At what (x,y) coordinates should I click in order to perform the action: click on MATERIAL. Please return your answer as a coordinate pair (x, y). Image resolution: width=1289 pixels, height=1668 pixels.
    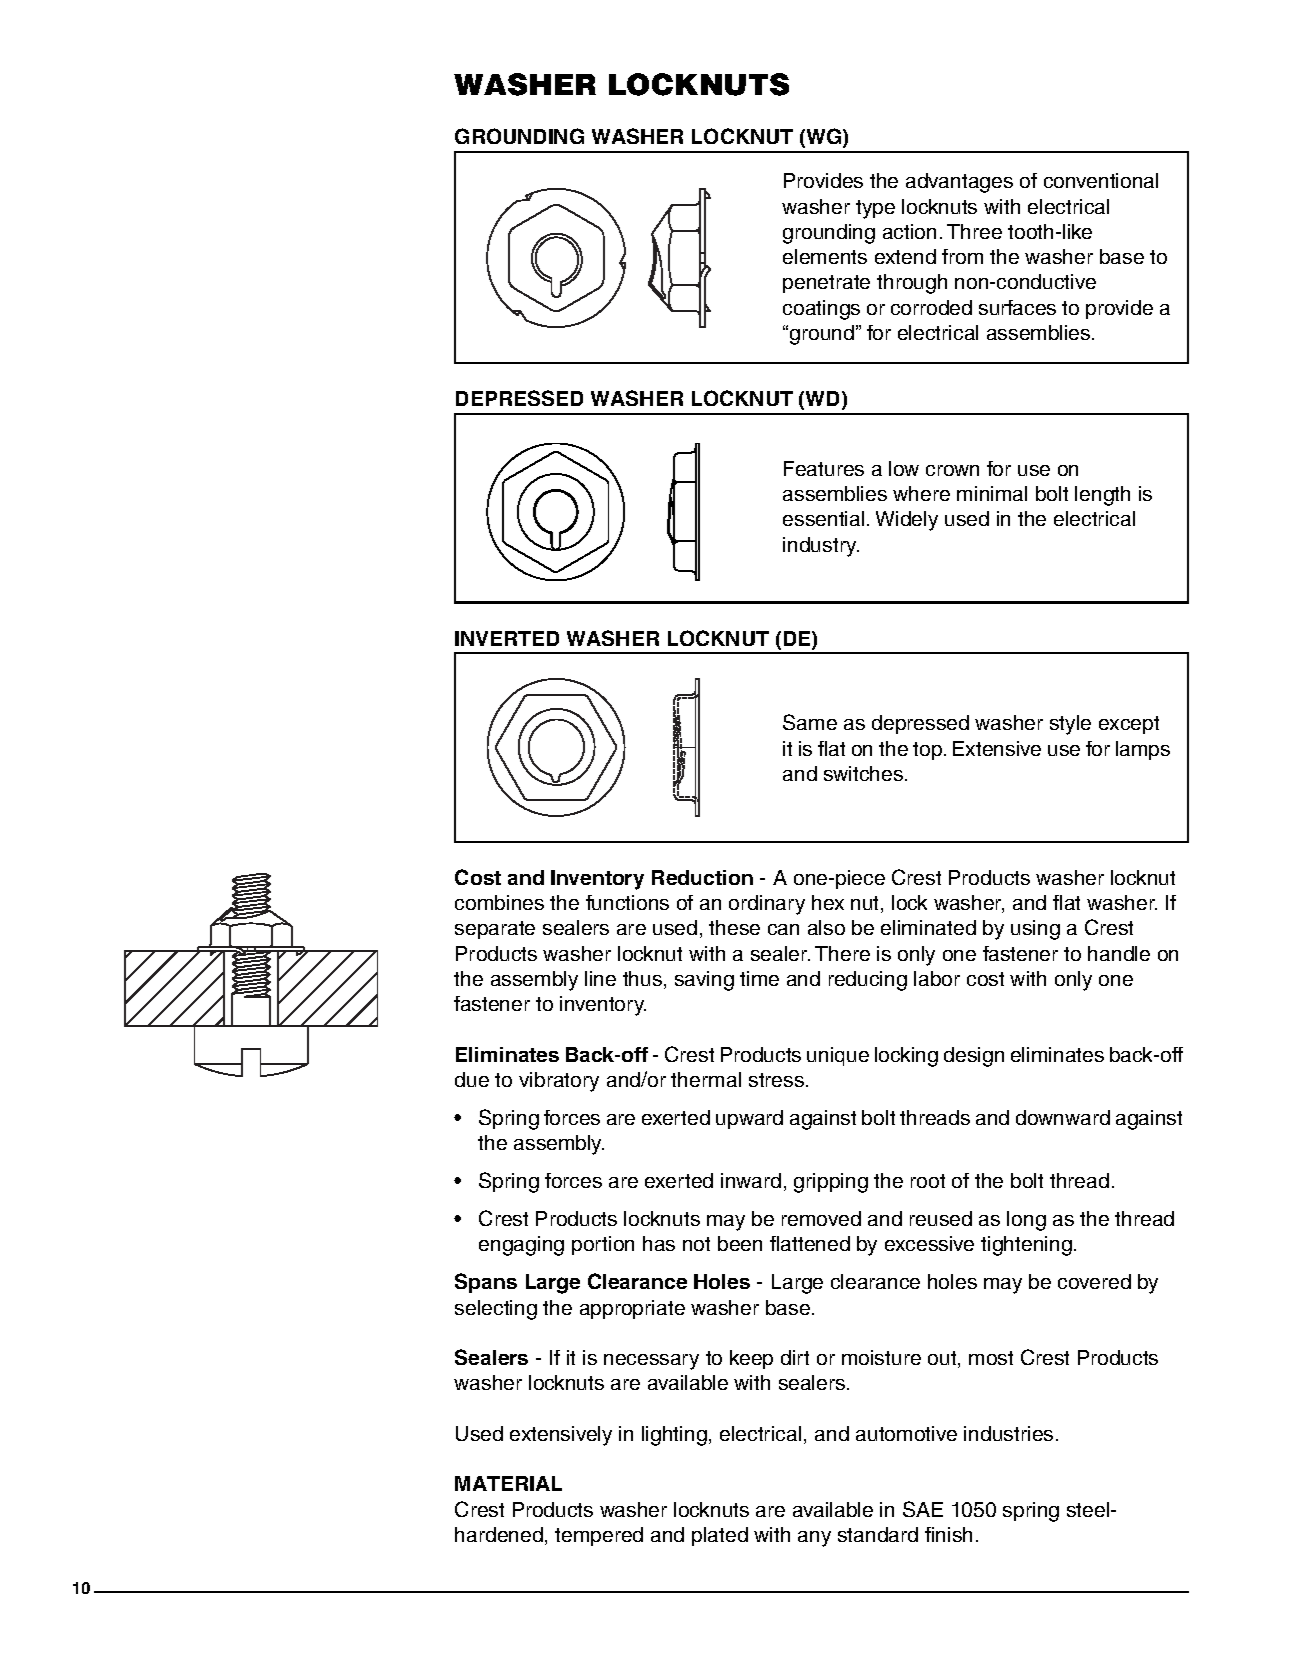
    Looking at the image, I should click on (508, 1483).
